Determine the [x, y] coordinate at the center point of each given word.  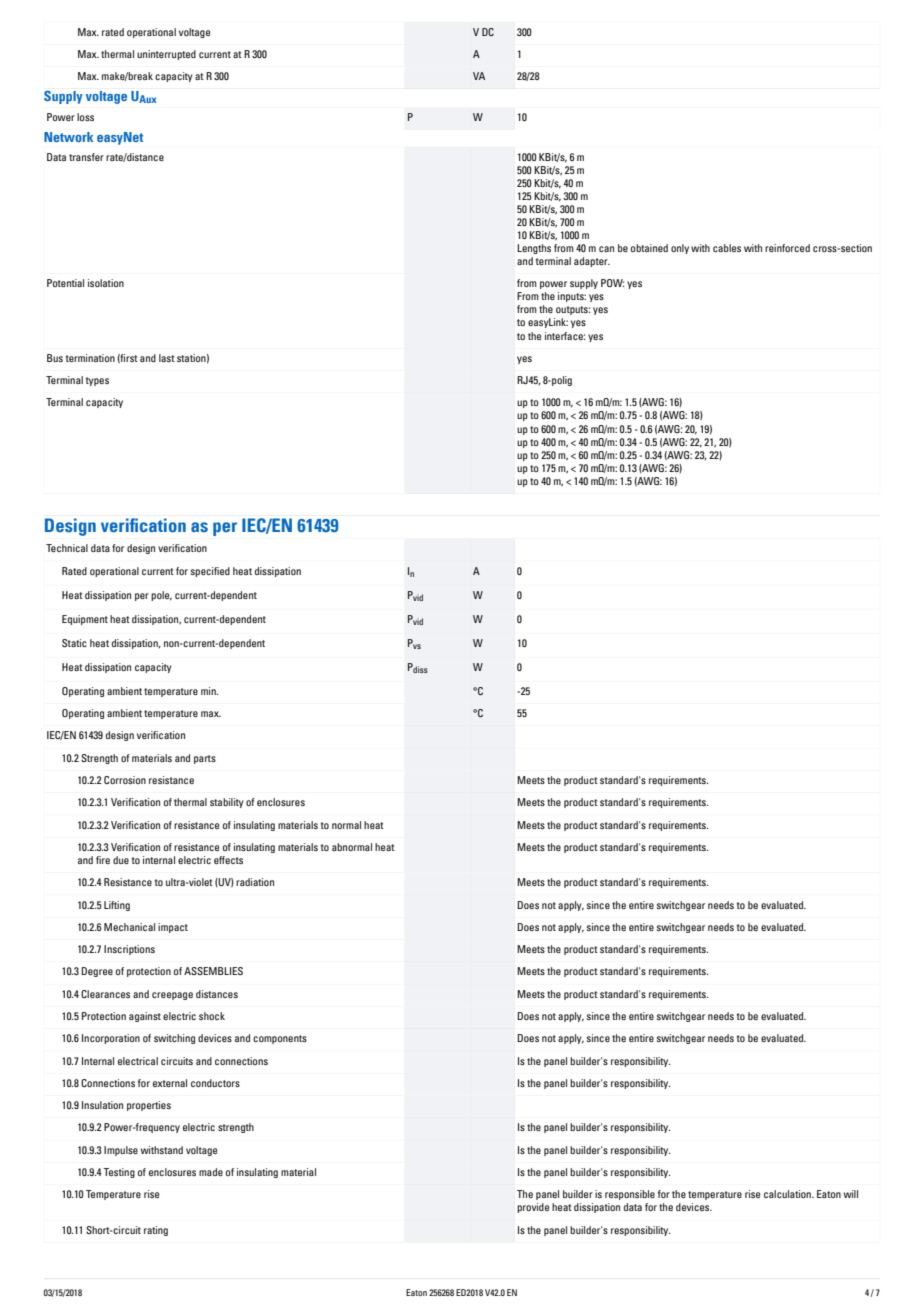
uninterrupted [166, 55]
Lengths [534, 249]
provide [533, 1208]
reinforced [787, 248]
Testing [119, 1173]
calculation [788, 1194]
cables [727, 248]
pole [161, 596]
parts [205, 759]
